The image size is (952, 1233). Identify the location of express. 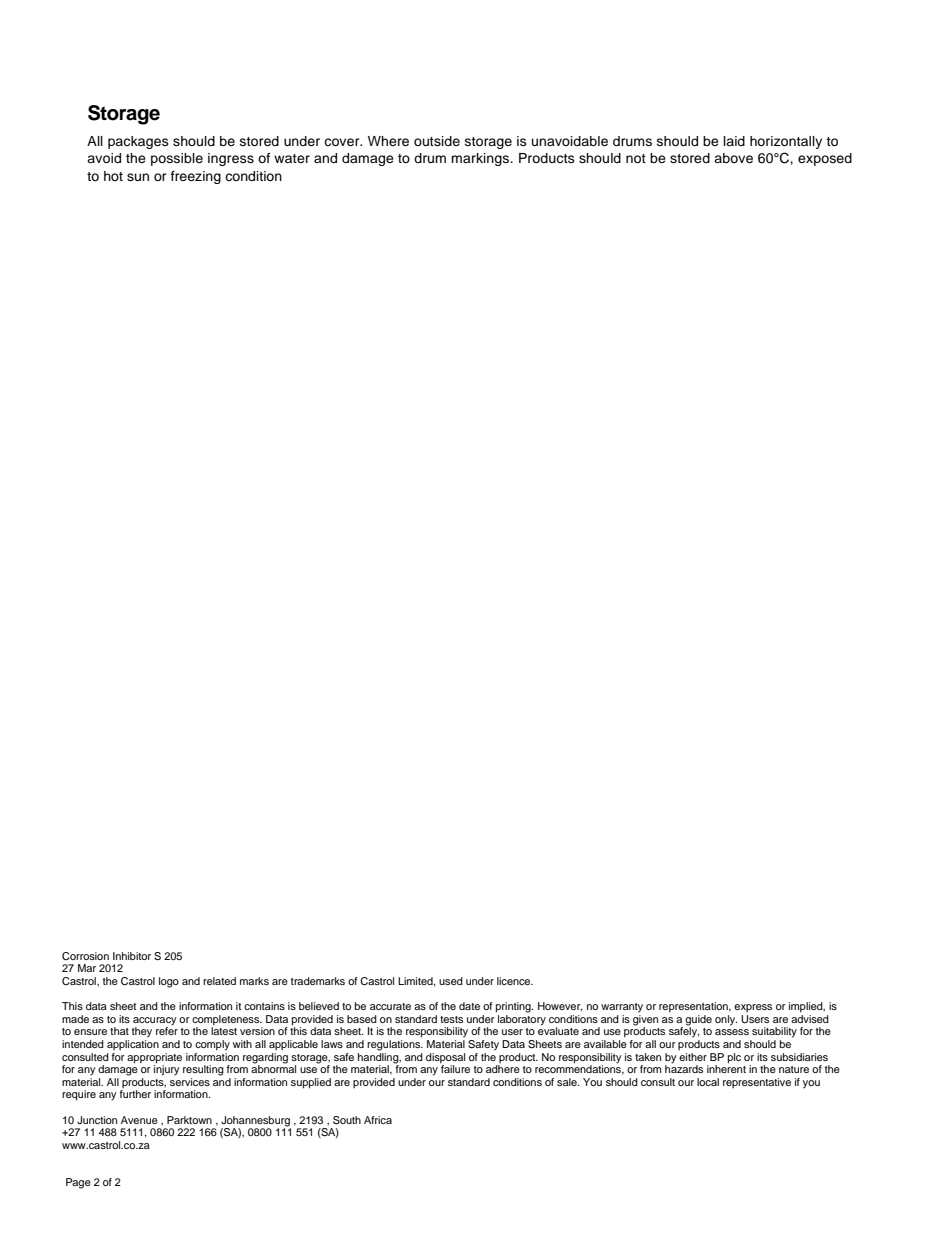
(753, 1008).
